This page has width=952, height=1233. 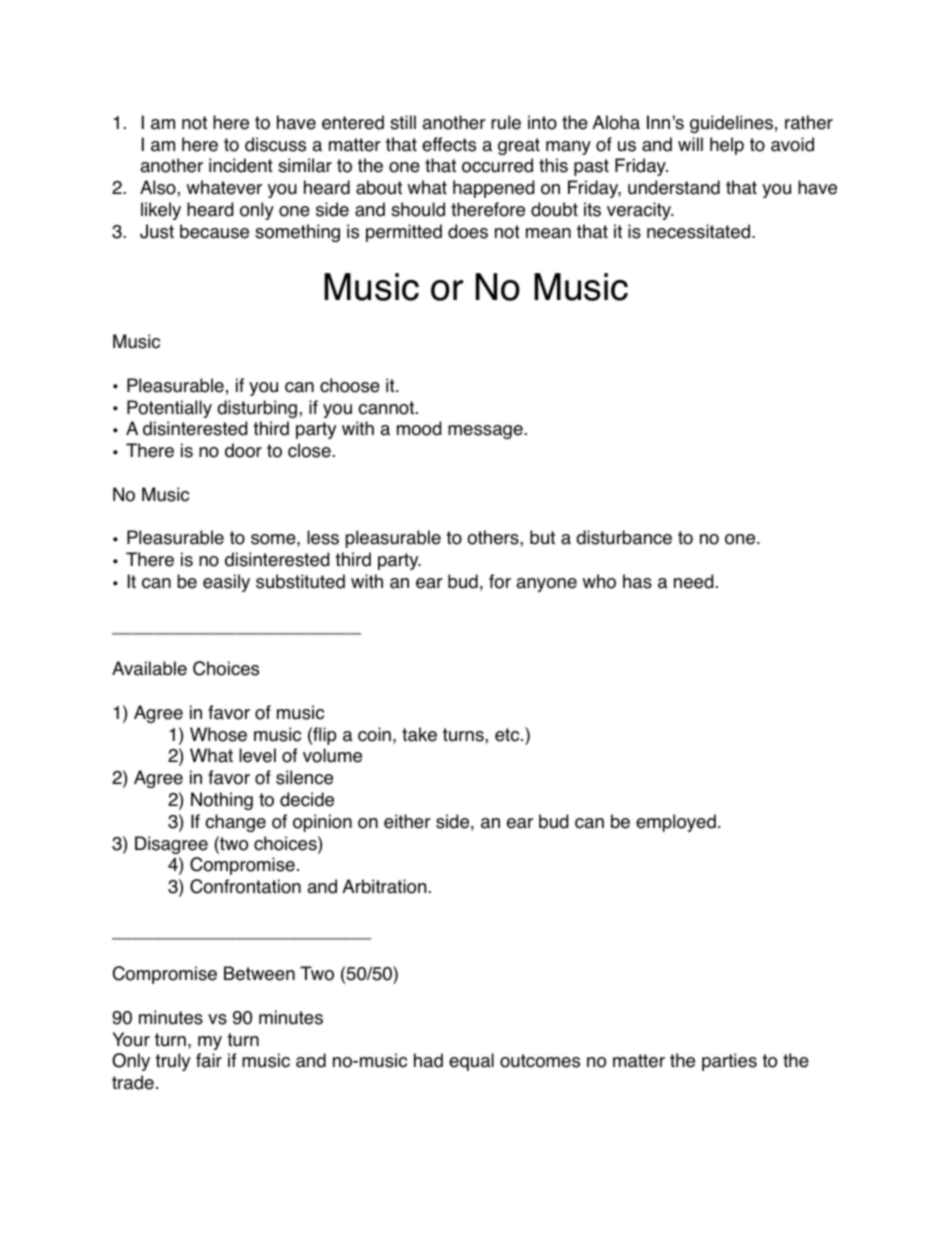 I want to click on help, so click(x=727, y=146).
